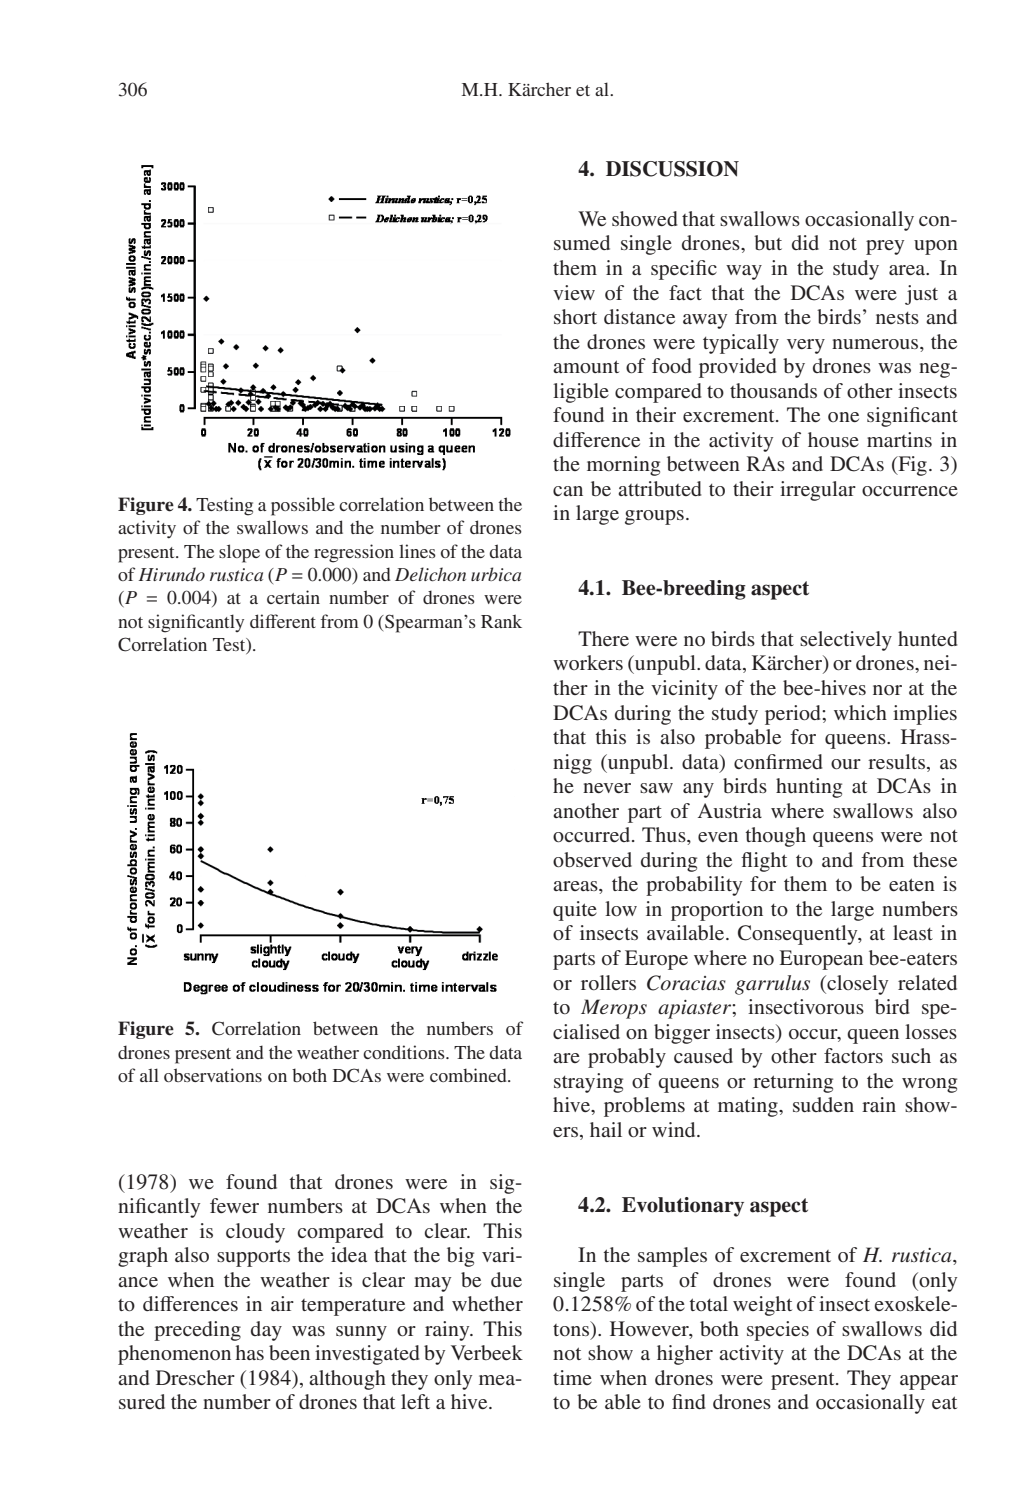 Image resolution: width=1026 pixels, height=1492 pixels. Describe the element at coordinates (293, 597) in the screenshot. I see `certain` at that location.
